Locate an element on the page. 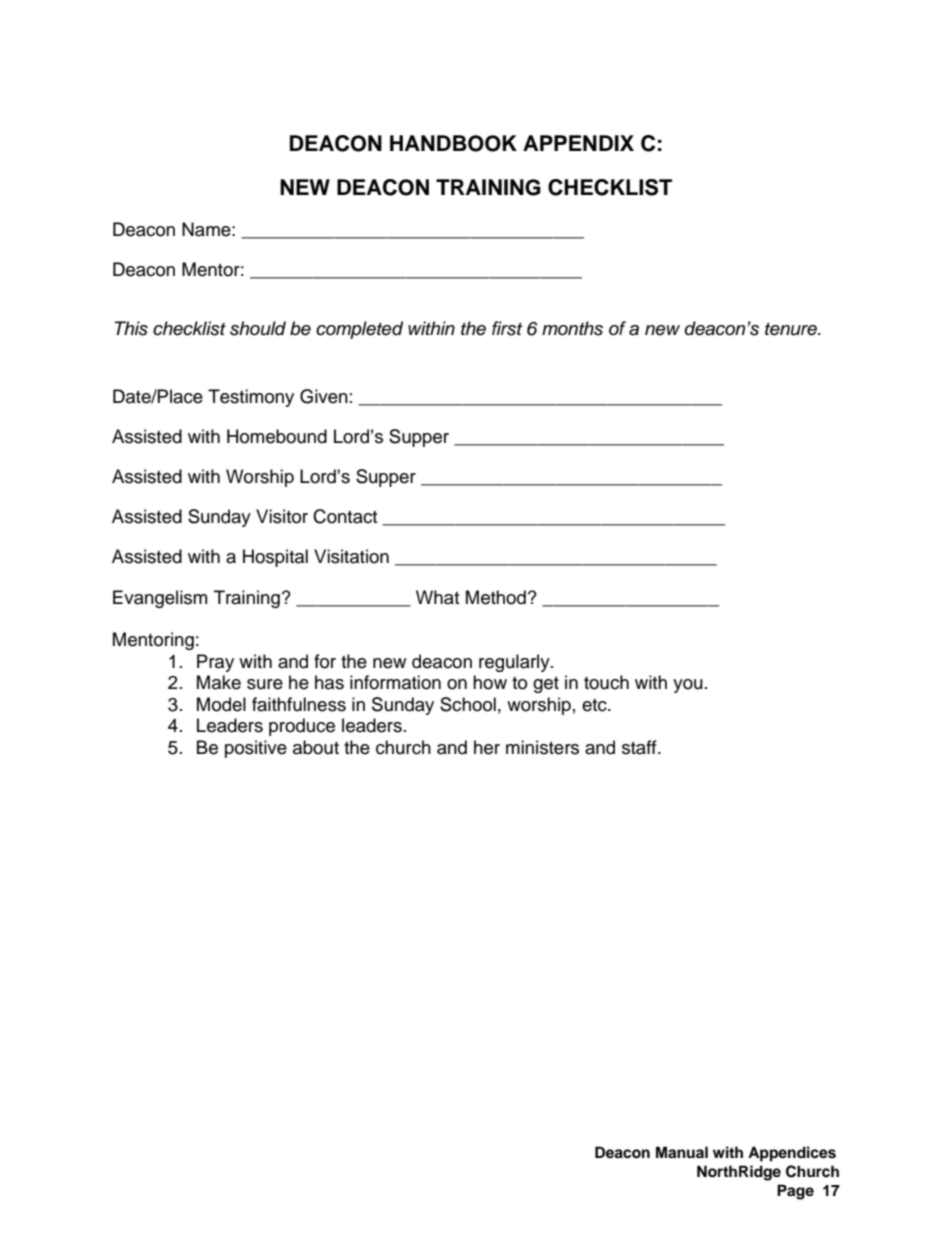  staff is located at coordinates (640, 747).
